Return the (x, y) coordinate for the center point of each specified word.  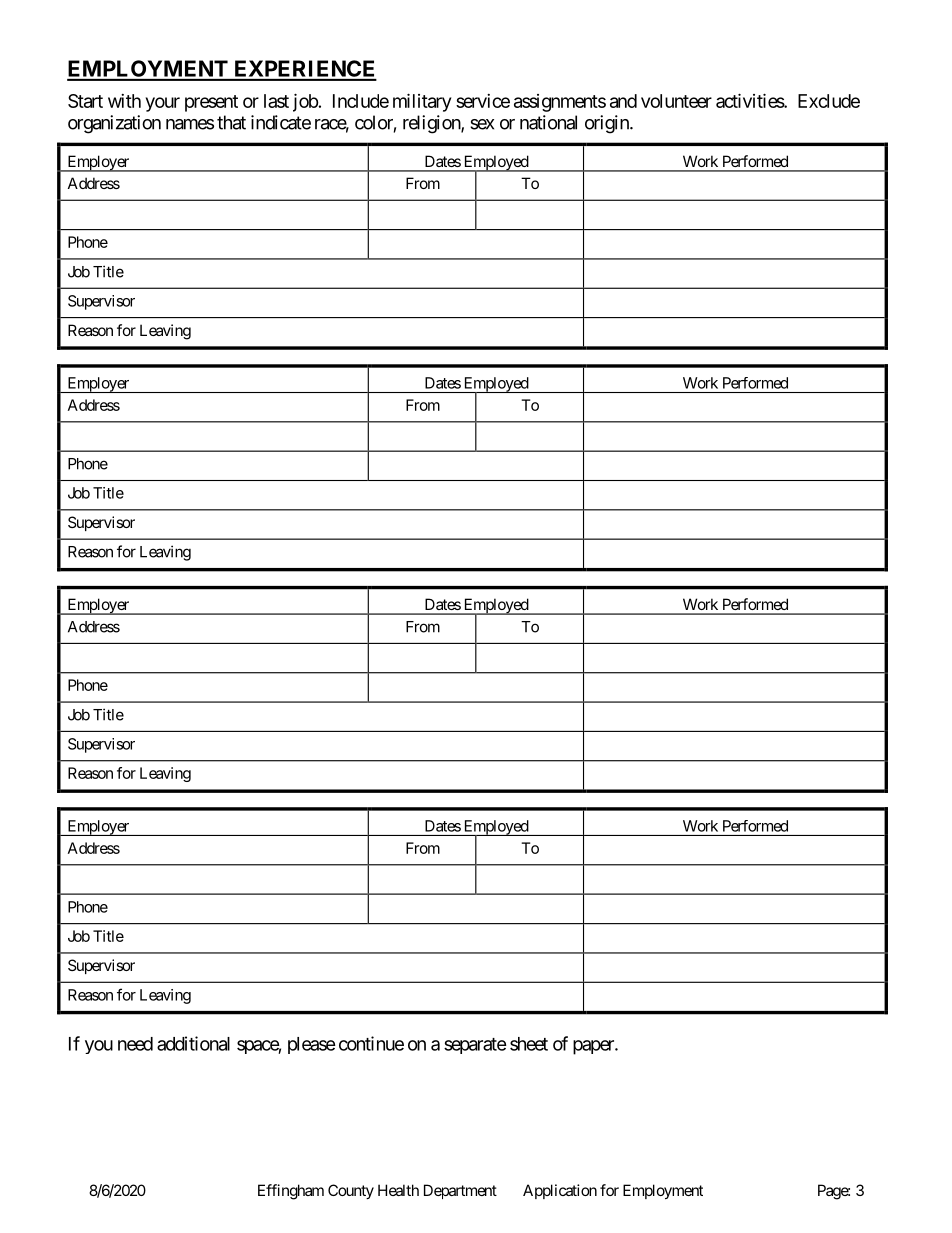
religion (432, 124)
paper (594, 1047)
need (135, 1044)
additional (193, 1043)
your (163, 104)
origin (608, 124)
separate (475, 1046)
